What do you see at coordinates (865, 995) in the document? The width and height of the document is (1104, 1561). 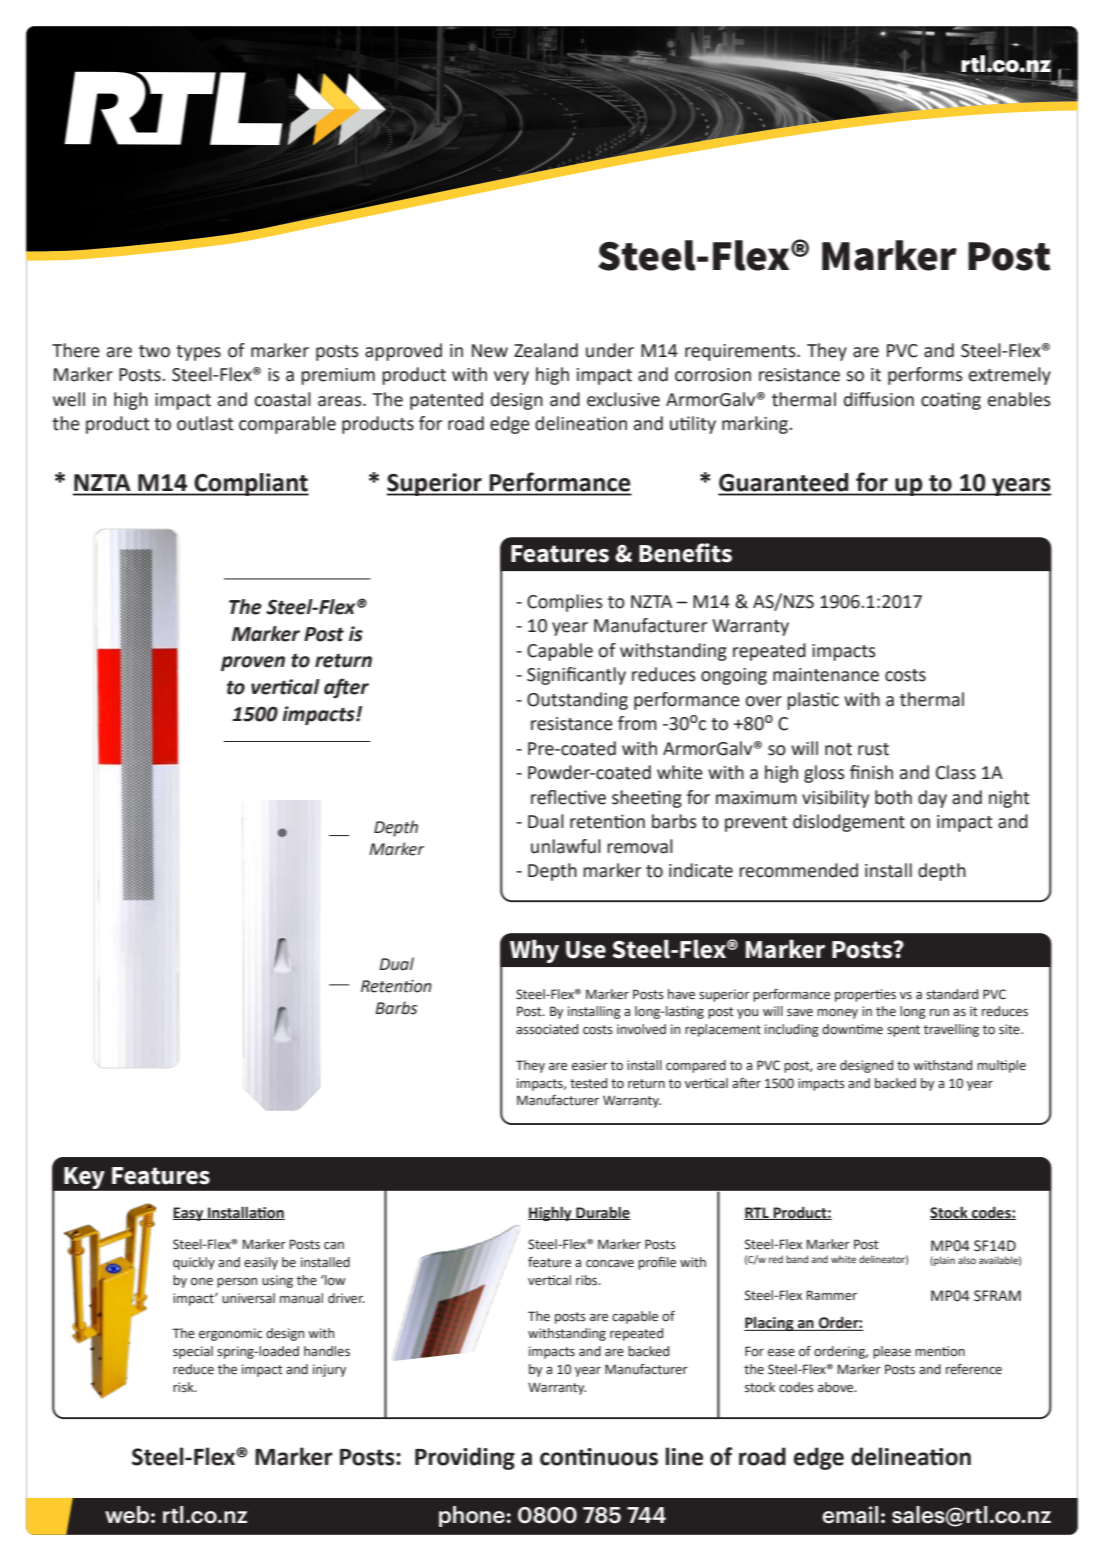 I see `properties` at bounding box center [865, 995].
